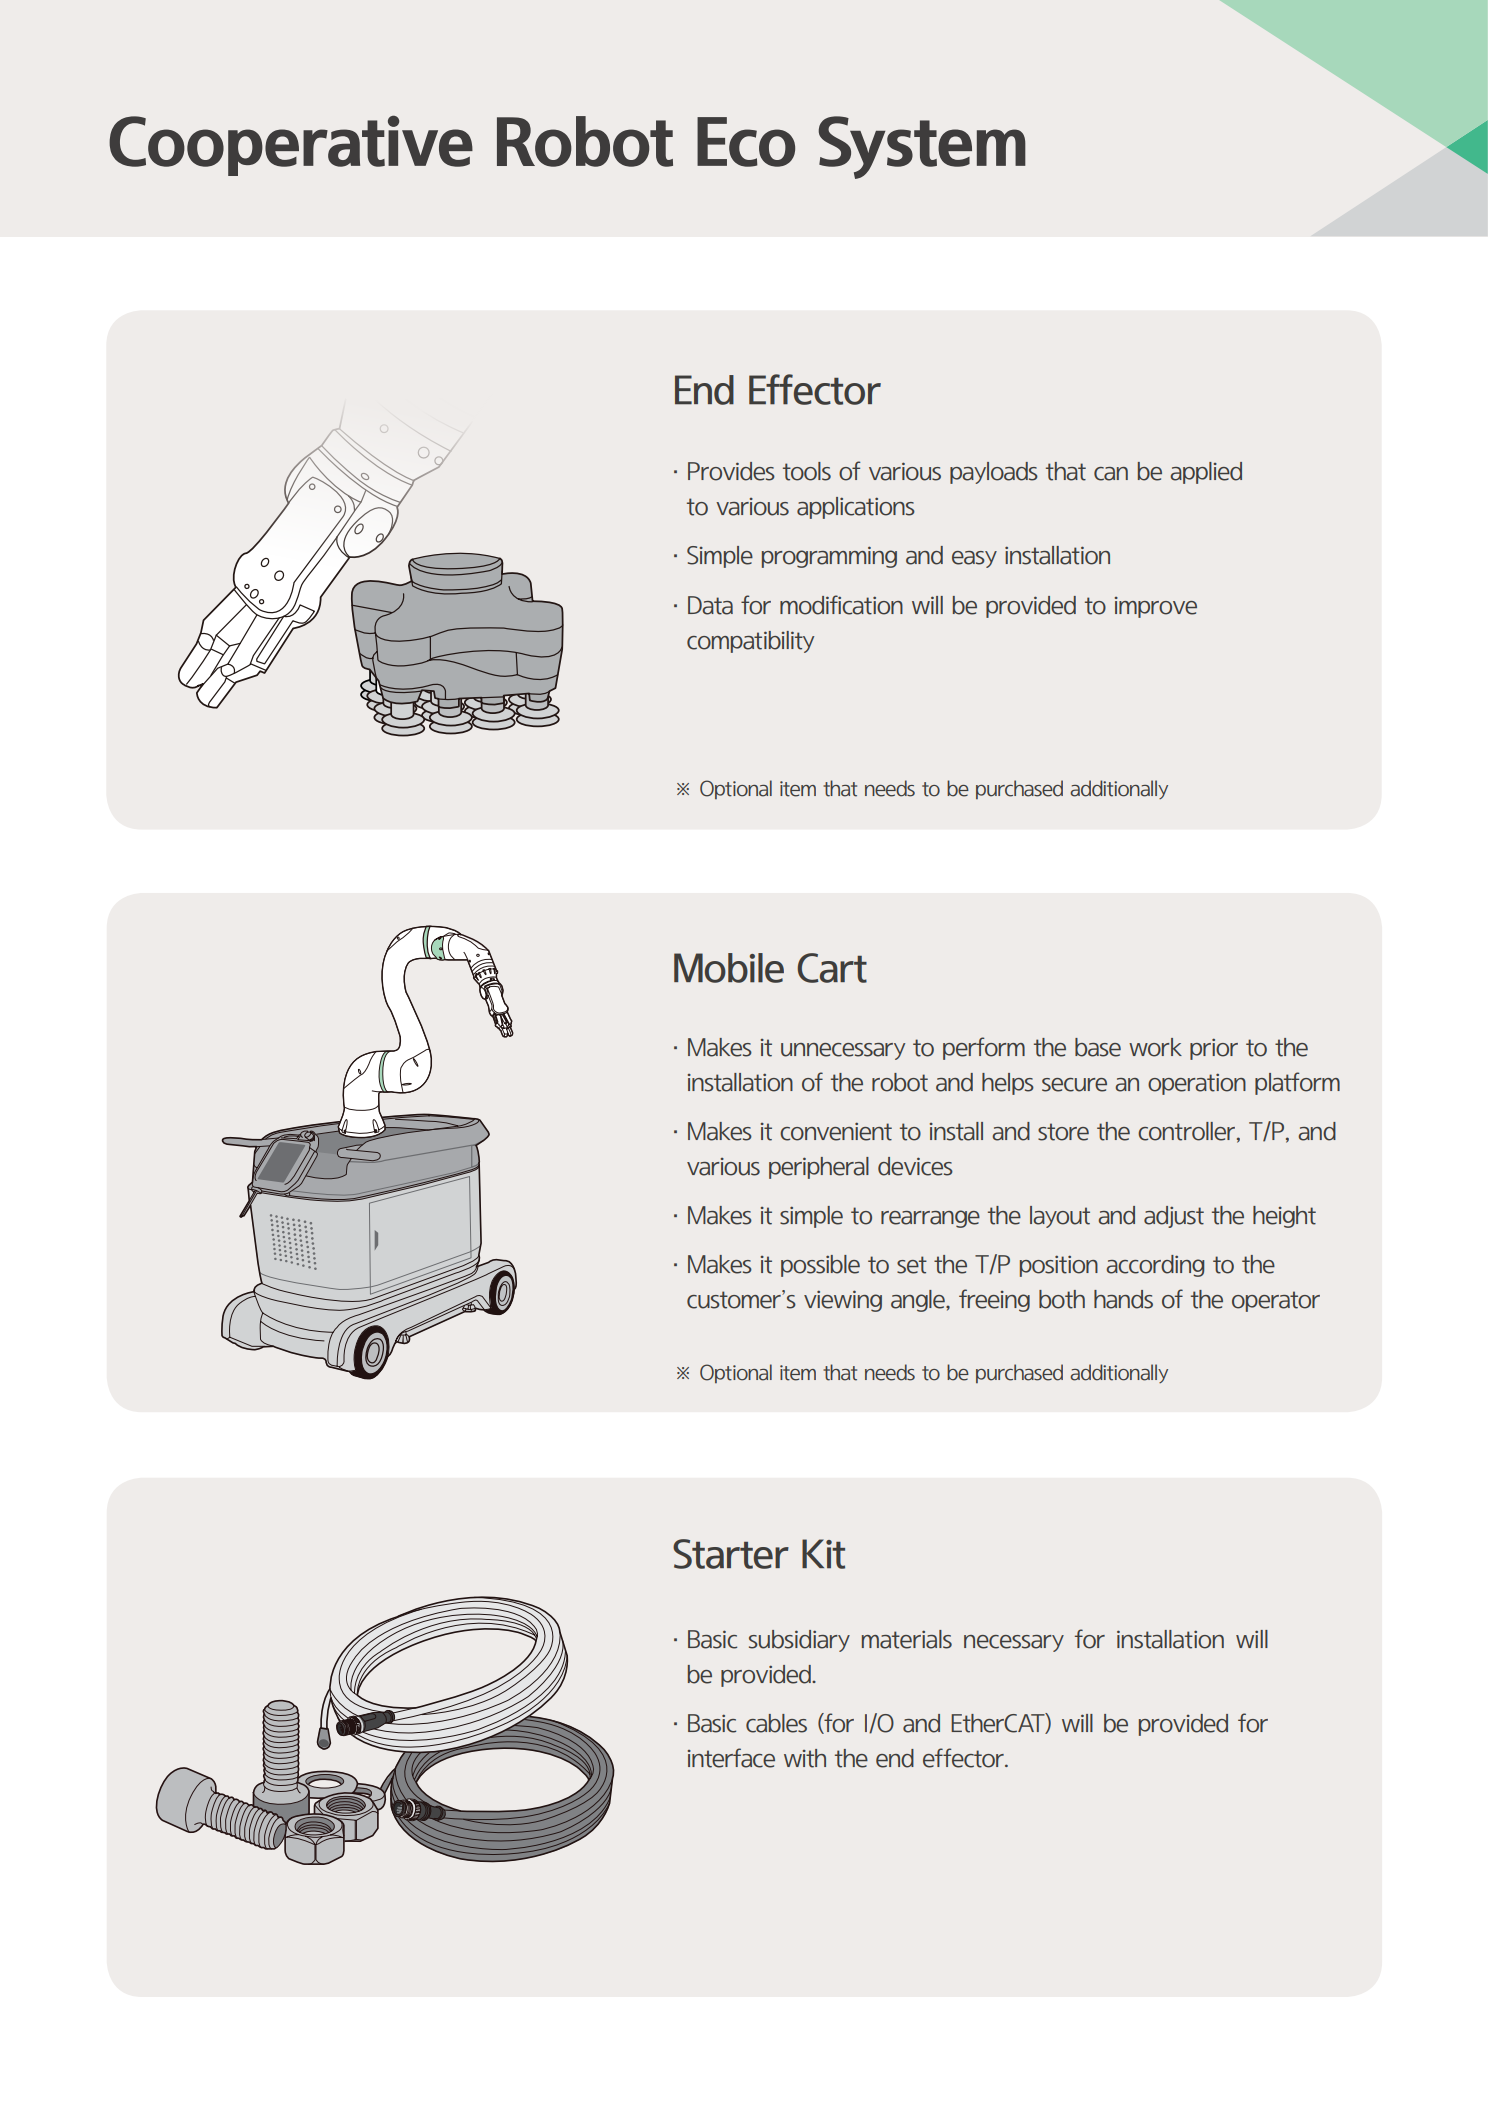 The image size is (1488, 2104). What do you see at coordinates (829, 557) in the screenshot?
I see `programming` at bounding box center [829, 557].
